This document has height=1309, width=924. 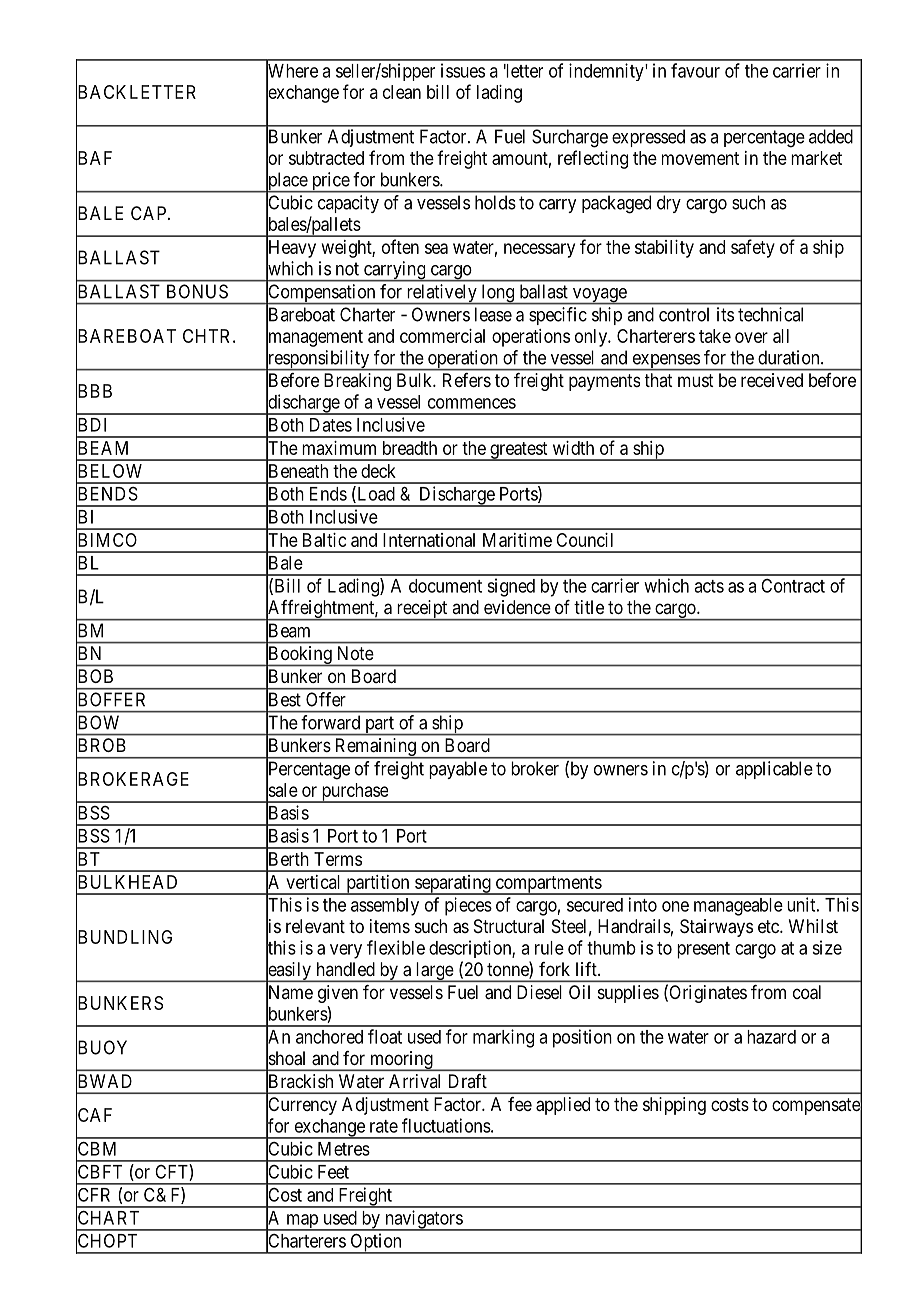 I want to click on issues, so click(x=463, y=70).
